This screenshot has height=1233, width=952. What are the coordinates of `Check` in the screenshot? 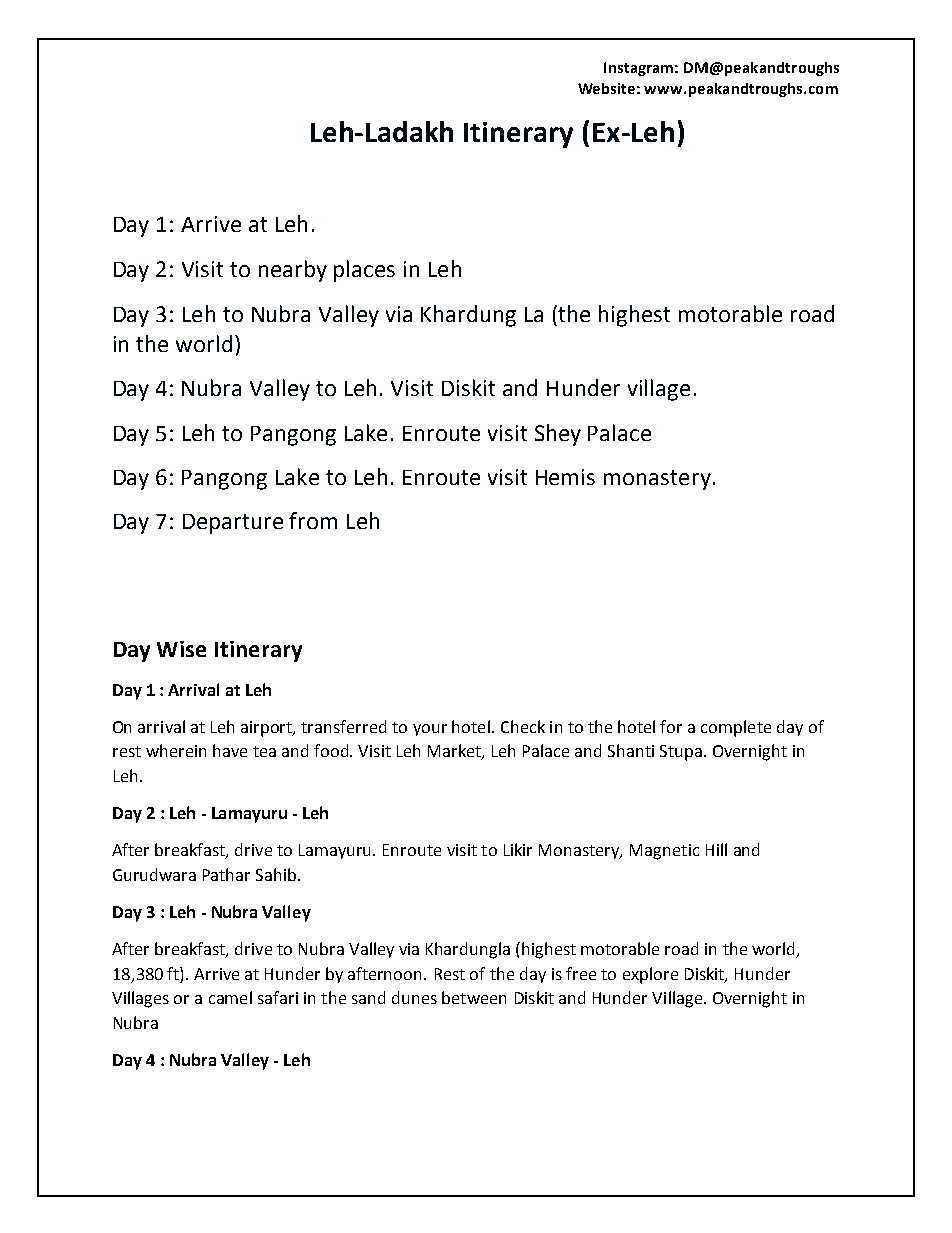 It's located at (523, 726).
